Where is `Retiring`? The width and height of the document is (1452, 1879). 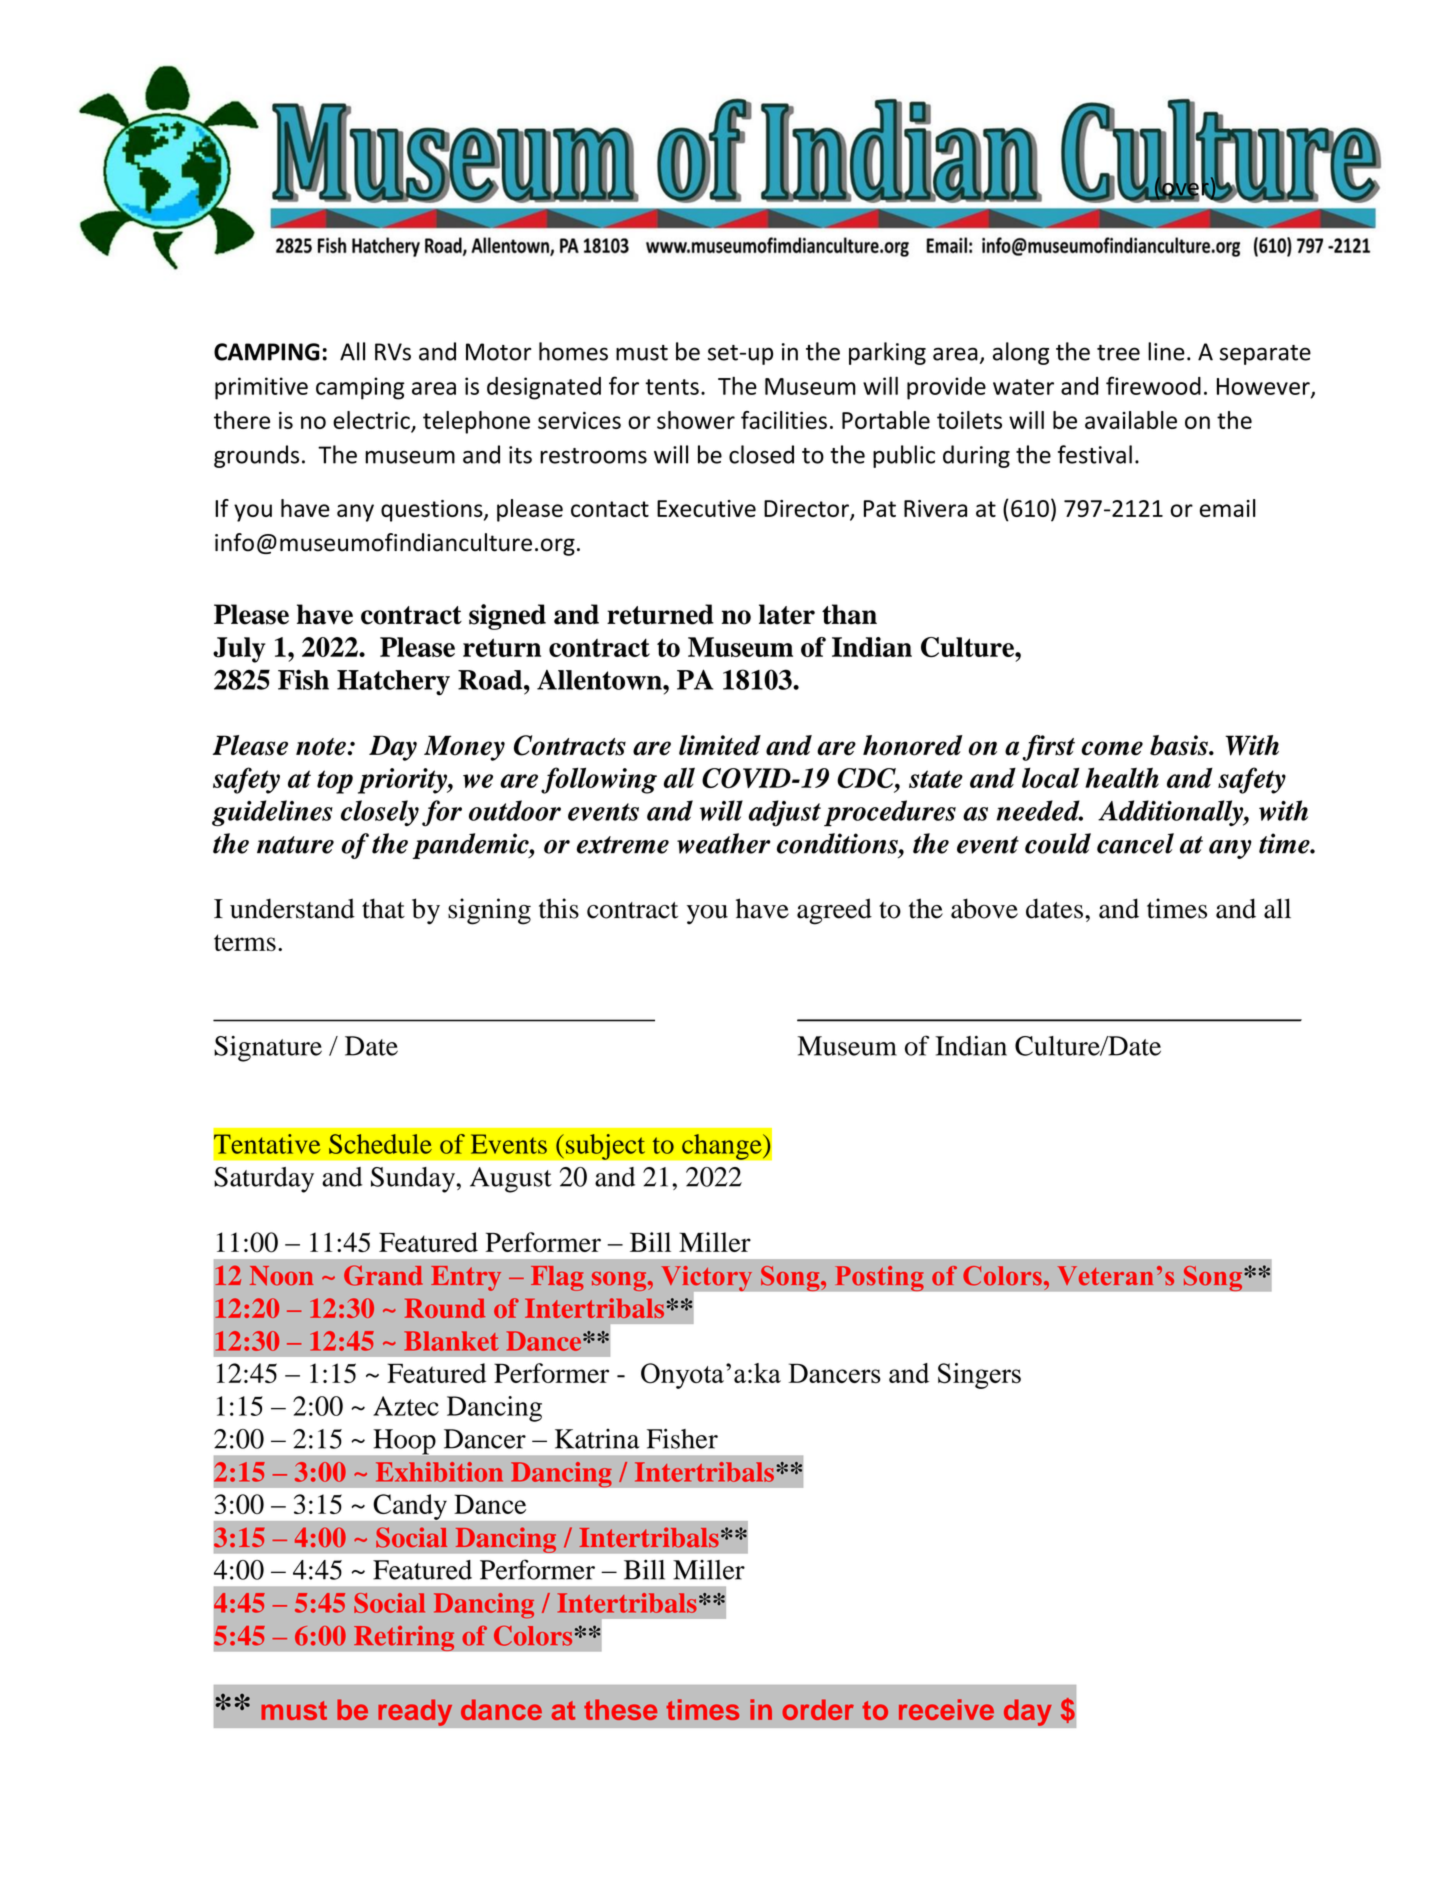
Retiring is located at coordinates (404, 1638).
